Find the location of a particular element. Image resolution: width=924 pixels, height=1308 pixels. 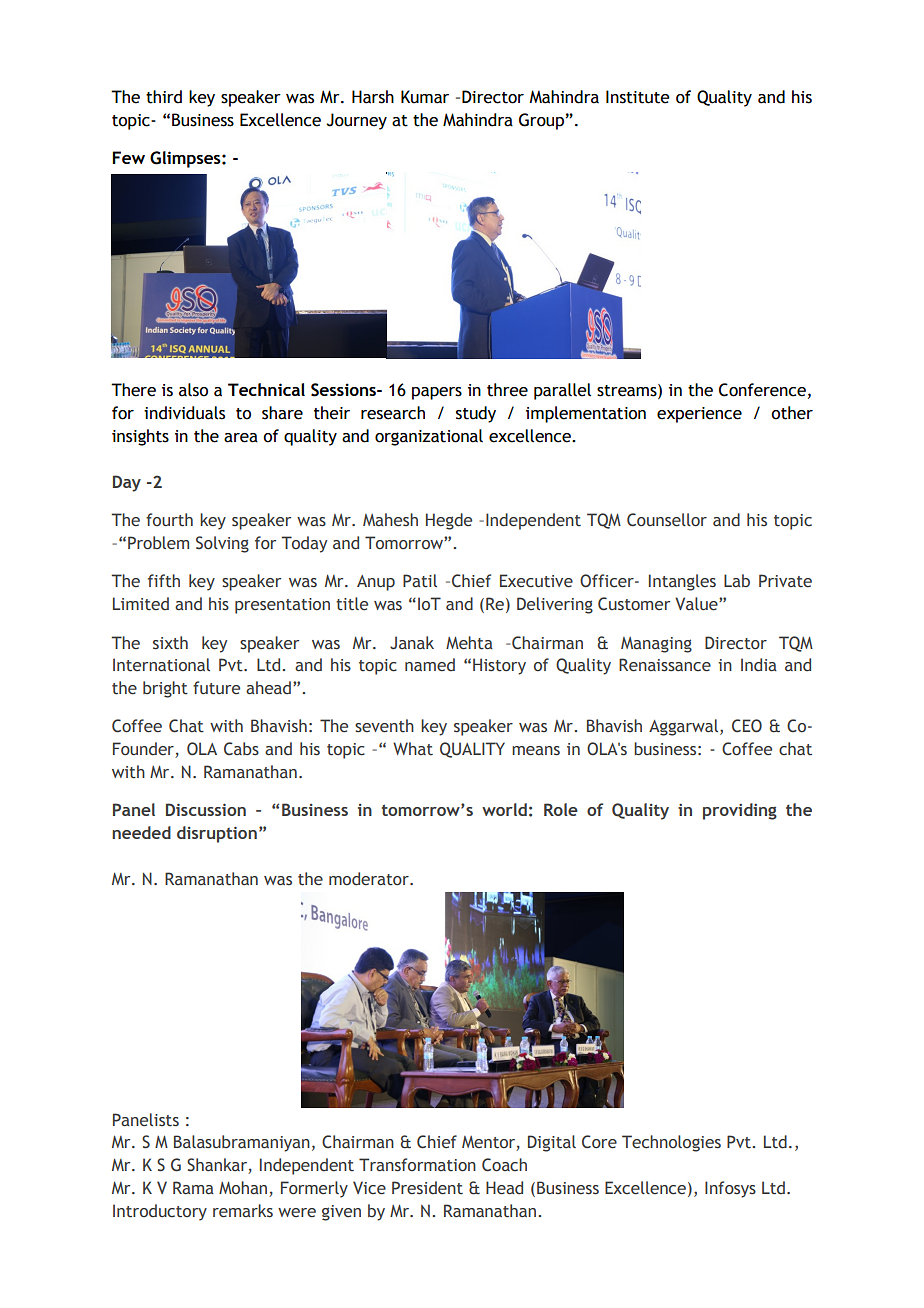

moderator is located at coordinates (370, 879).
